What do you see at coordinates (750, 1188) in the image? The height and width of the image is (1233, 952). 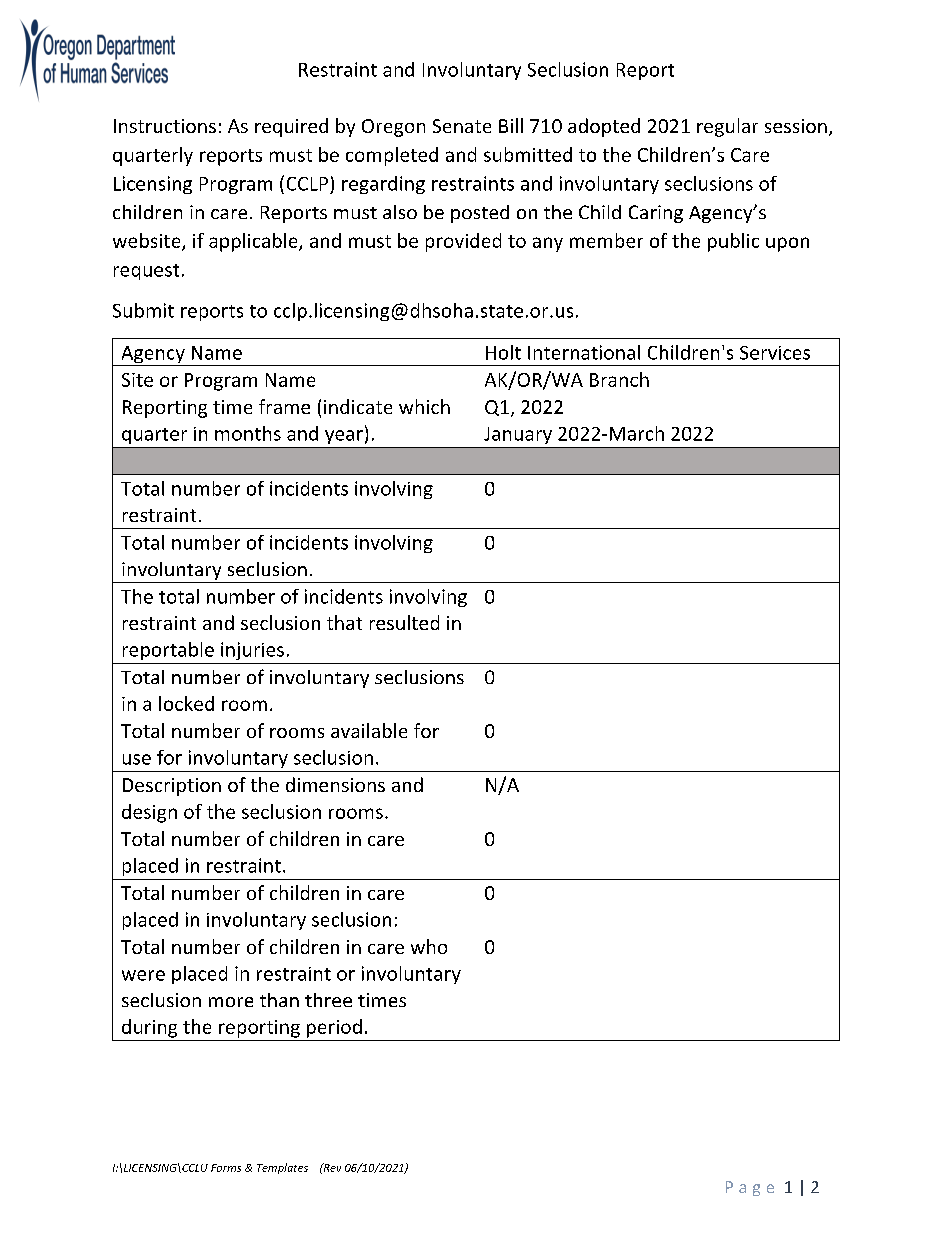 I see `Page` at bounding box center [750, 1188].
